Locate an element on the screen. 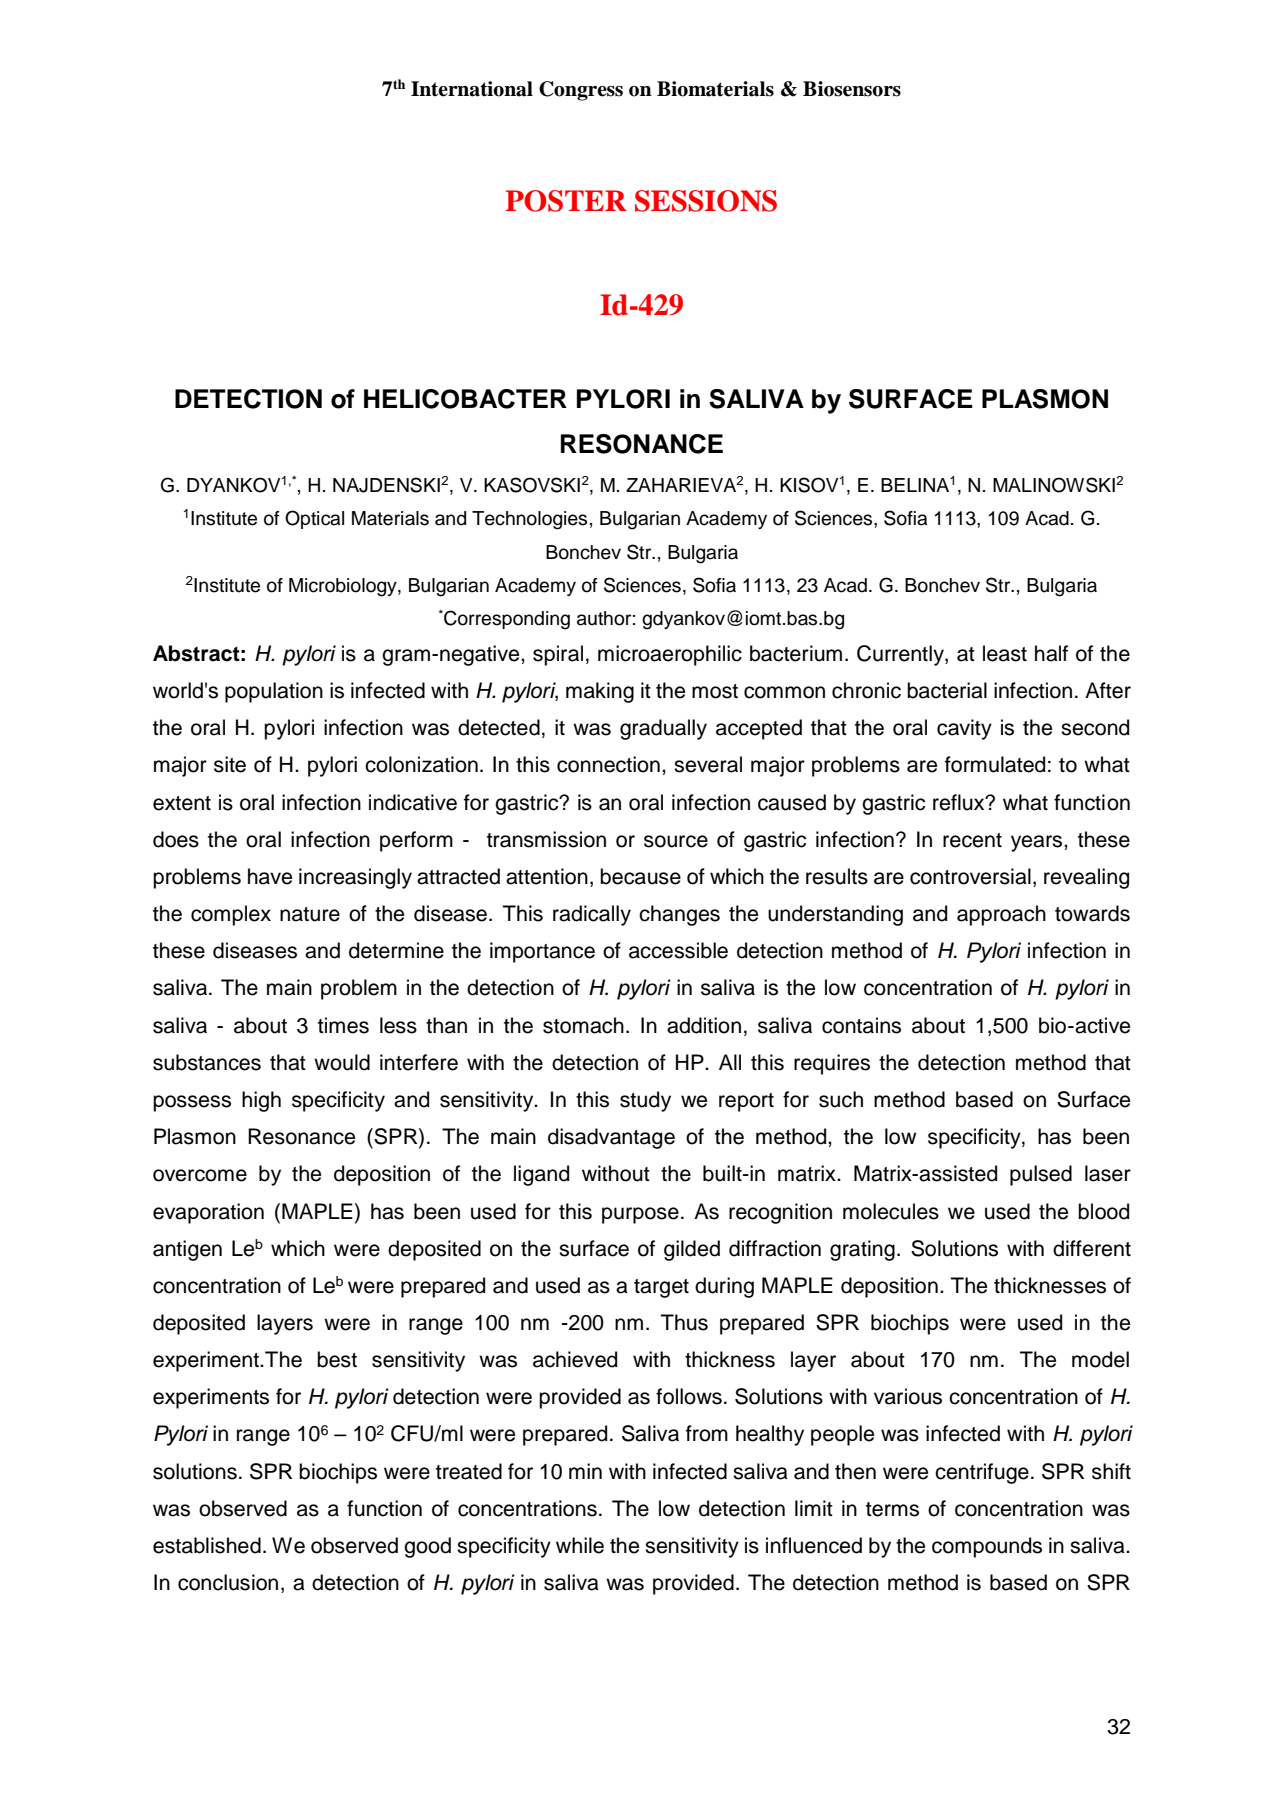 The height and width of the screenshot is (1815, 1284). high is located at coordinates (261, 1101).
